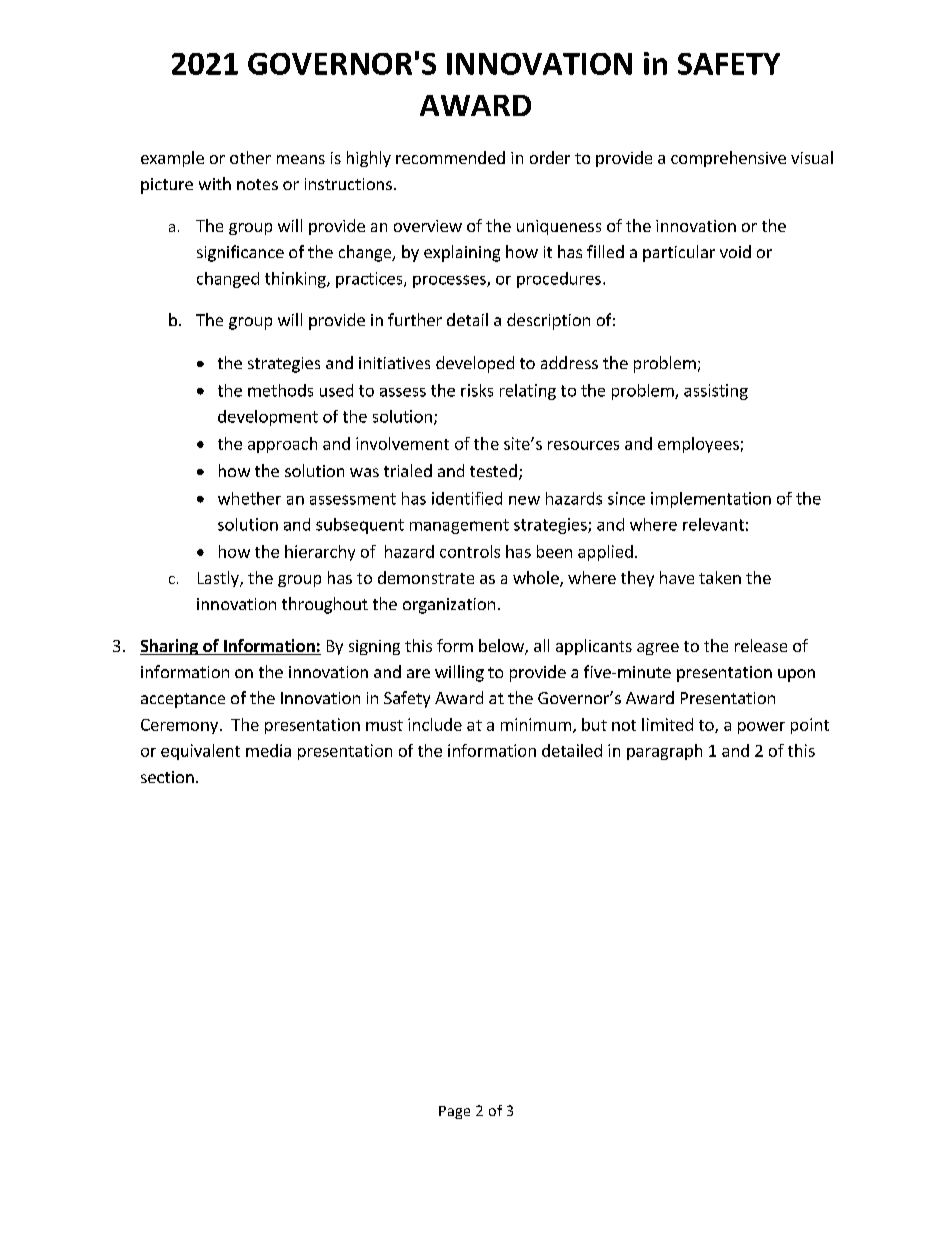 The height and width of the image is (1233, 952). What do you see at coordinates (664, 752) in the image?
I see `paragraph` at bounding box center [664, 752].
